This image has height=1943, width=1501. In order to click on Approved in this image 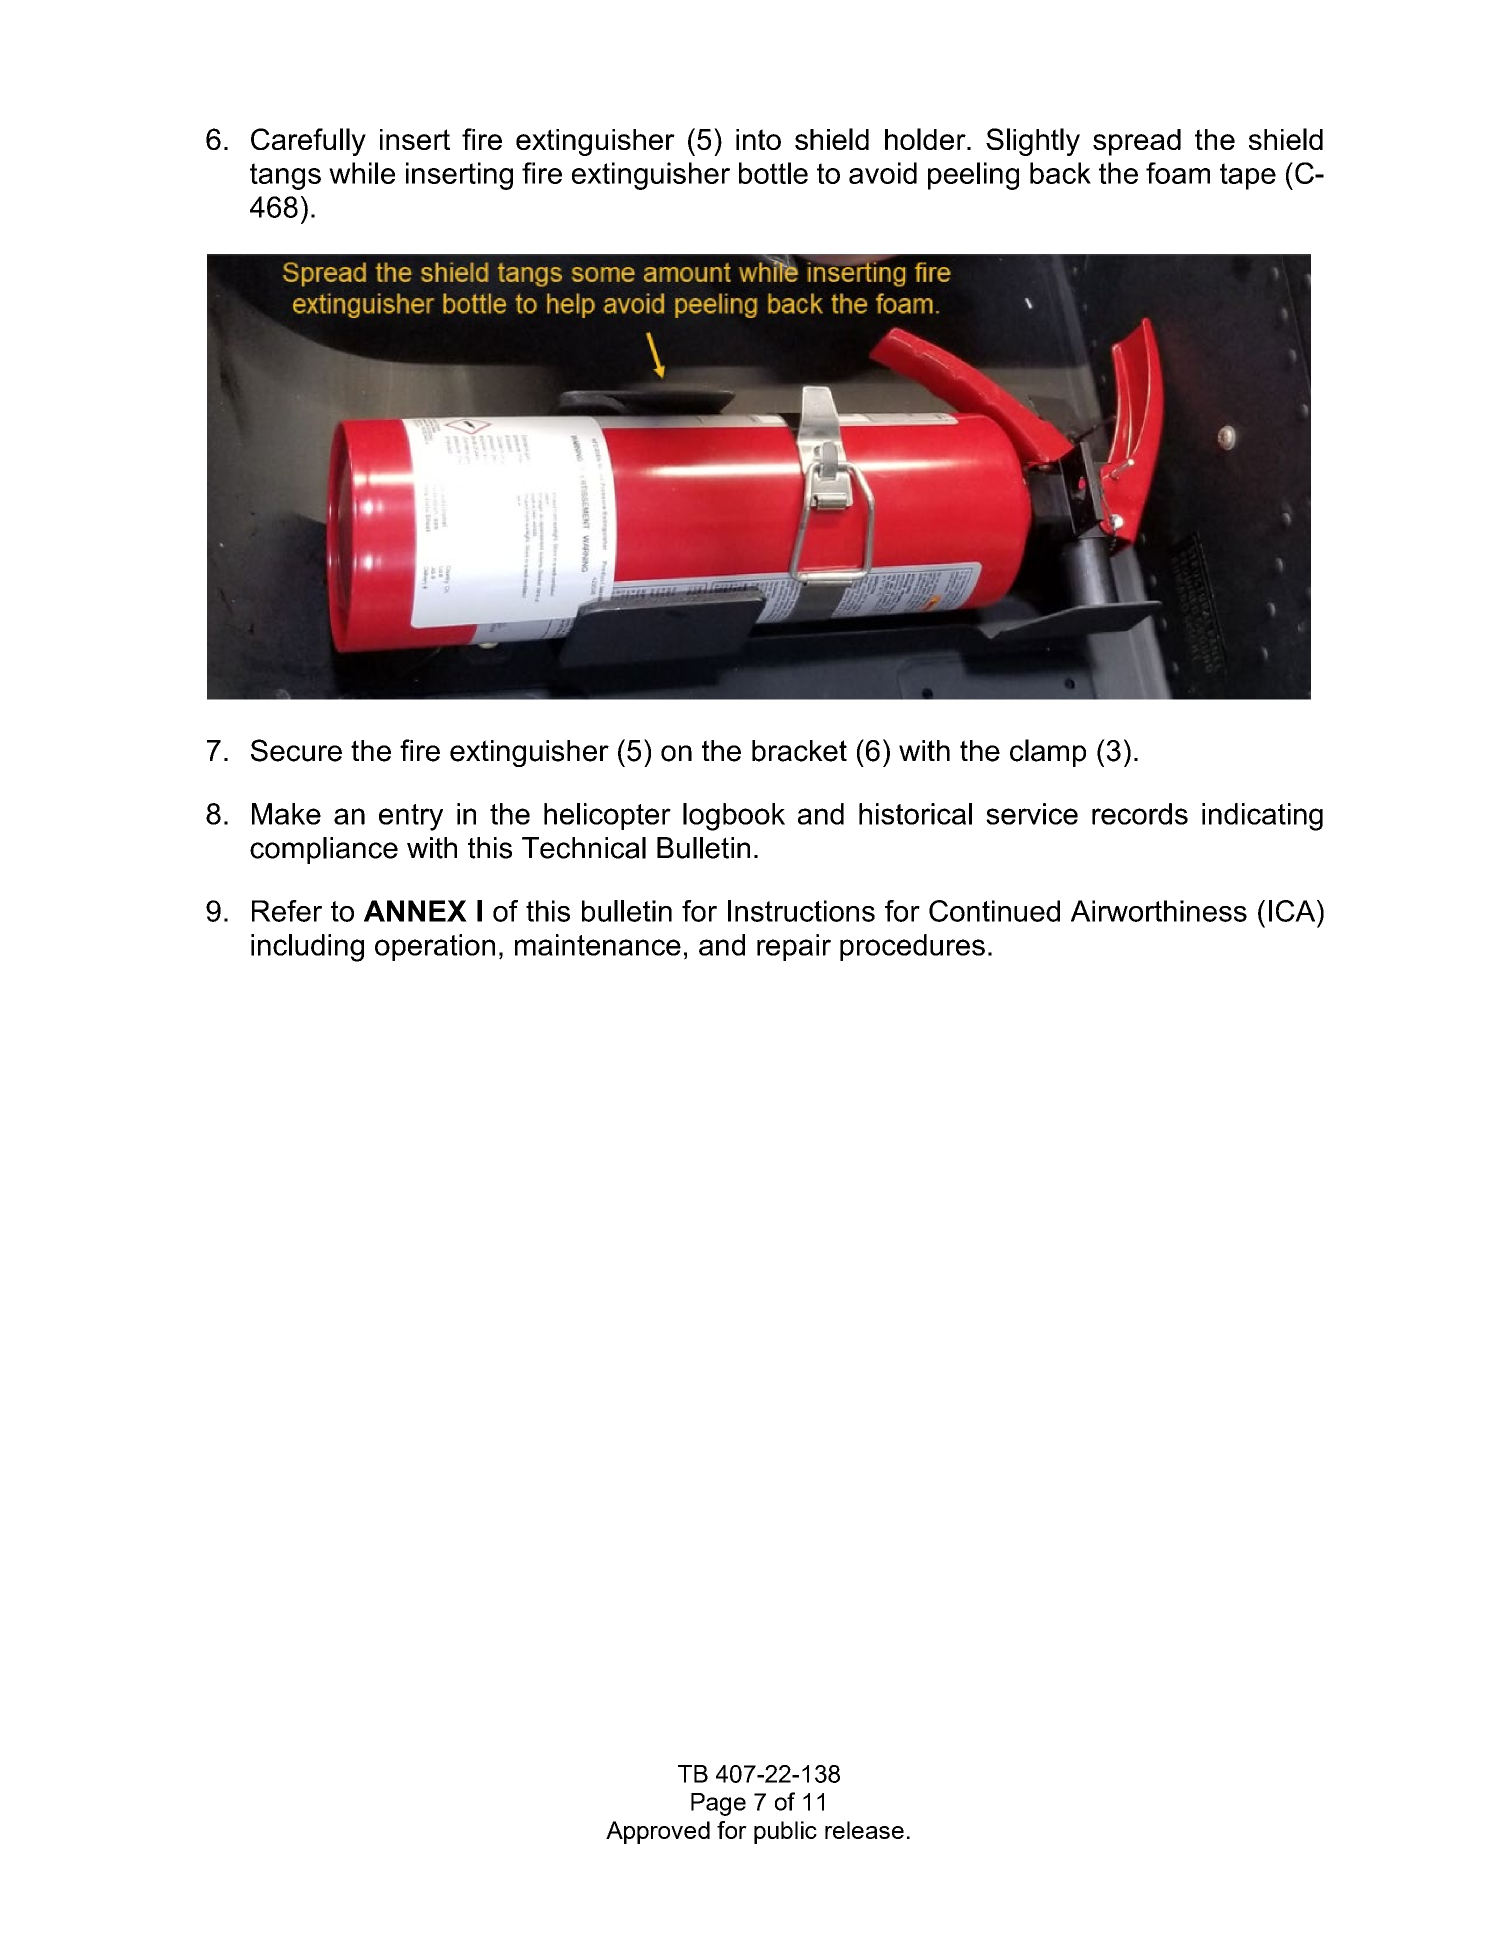, I will do `click(658, 1832)`.
